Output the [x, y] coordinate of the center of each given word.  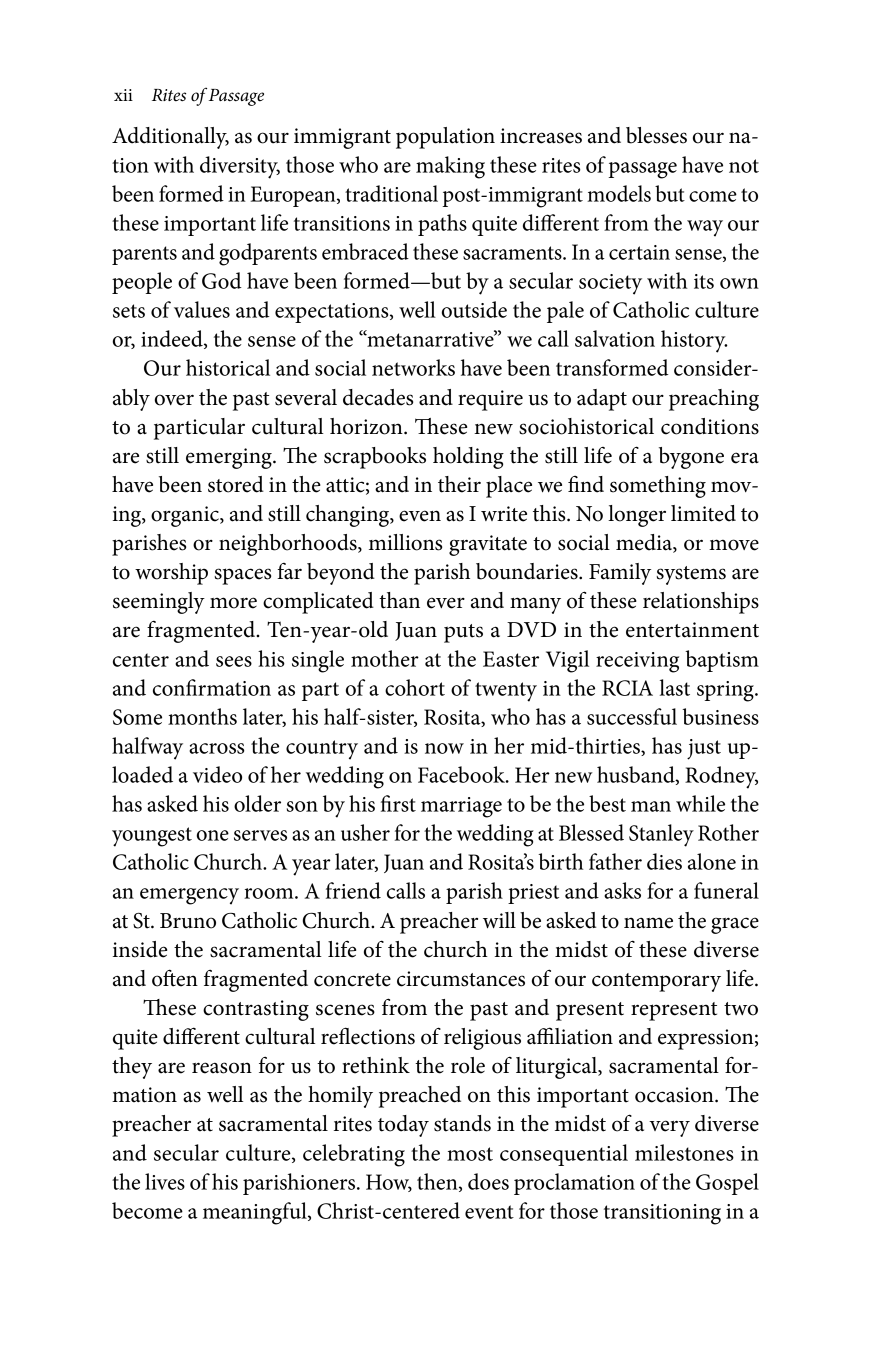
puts [463, 633]
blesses [656, 135]
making [450, 167]
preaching [714, 400]
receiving [637, 662]
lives [165, 1181]
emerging [230, 458]
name [648, 923]
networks [413, 367]
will [499, 920]
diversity [240, 167]
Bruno [188, 921]
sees [234, 661]
